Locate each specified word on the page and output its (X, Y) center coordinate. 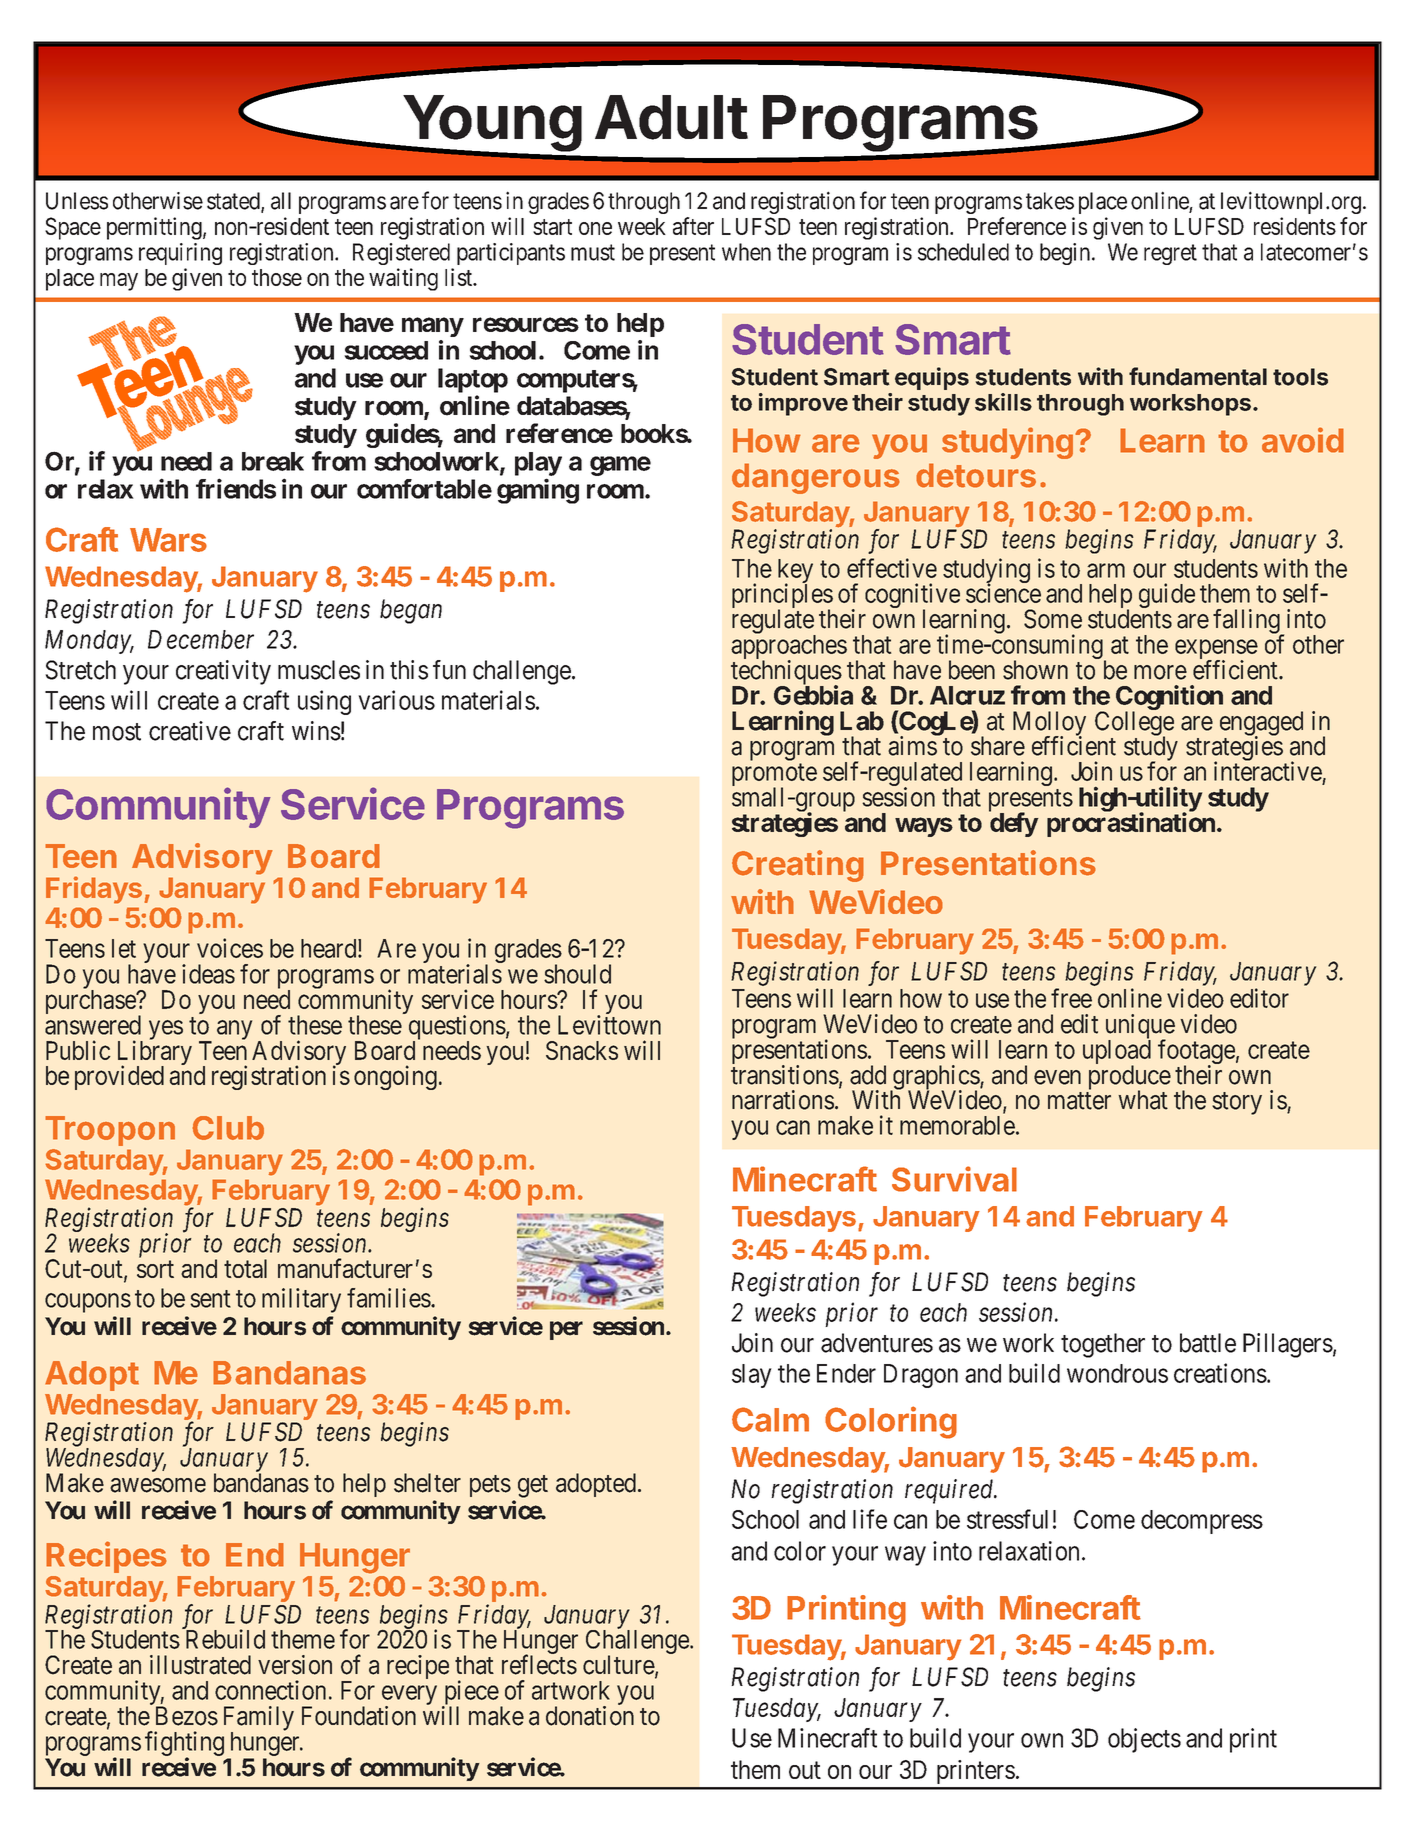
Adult (671, 117)
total (245, 1268)
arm (1106, 570)
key (795, 572)
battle (1208, 1343)
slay (752, 1376)
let (124, 948)
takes (1050, 201)
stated (234, 202)
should (577, 974)
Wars (168, 540)
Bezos (187, 1716)
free (1071, 998)
